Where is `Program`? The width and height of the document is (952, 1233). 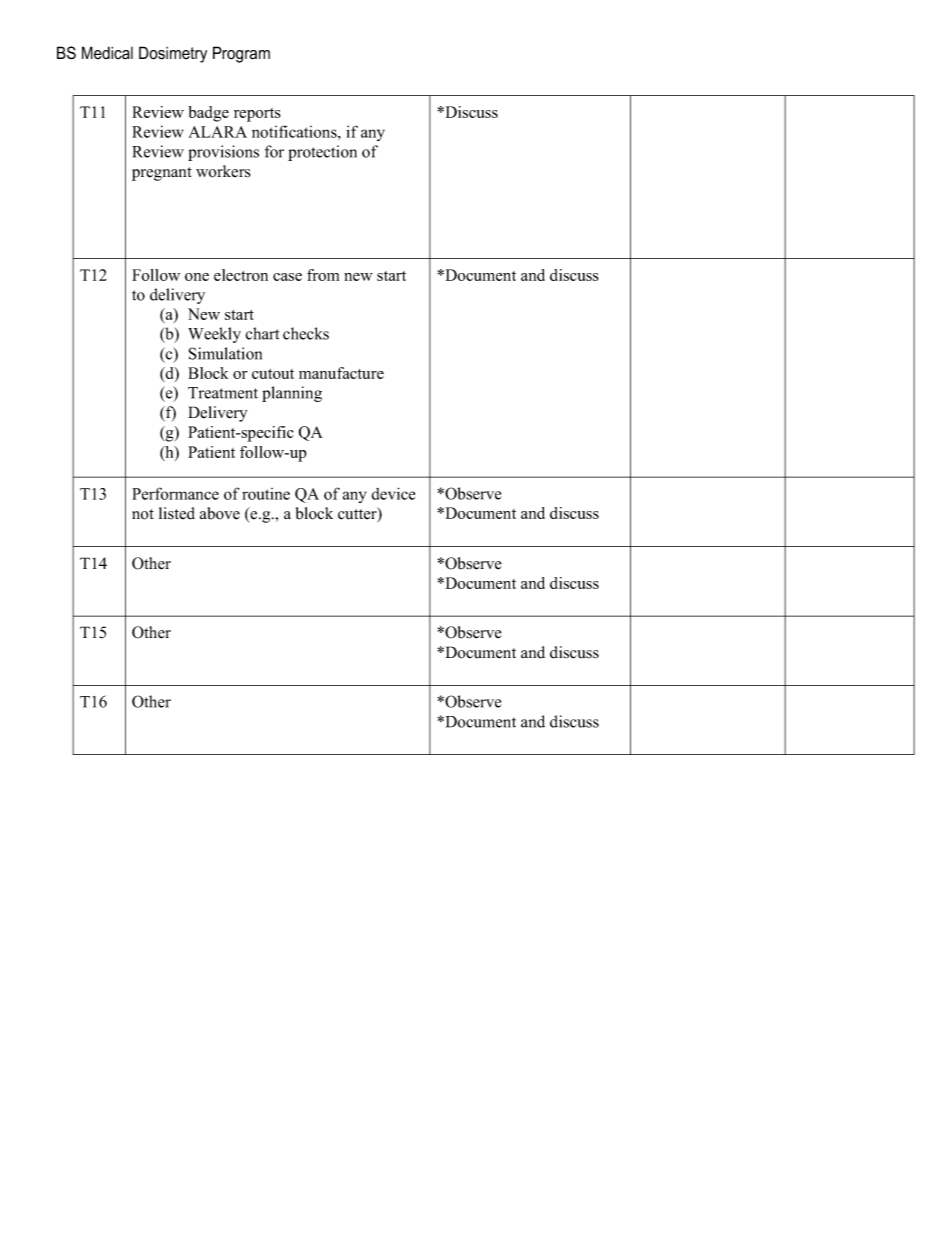 Program is located at coordinates (241, 54).
